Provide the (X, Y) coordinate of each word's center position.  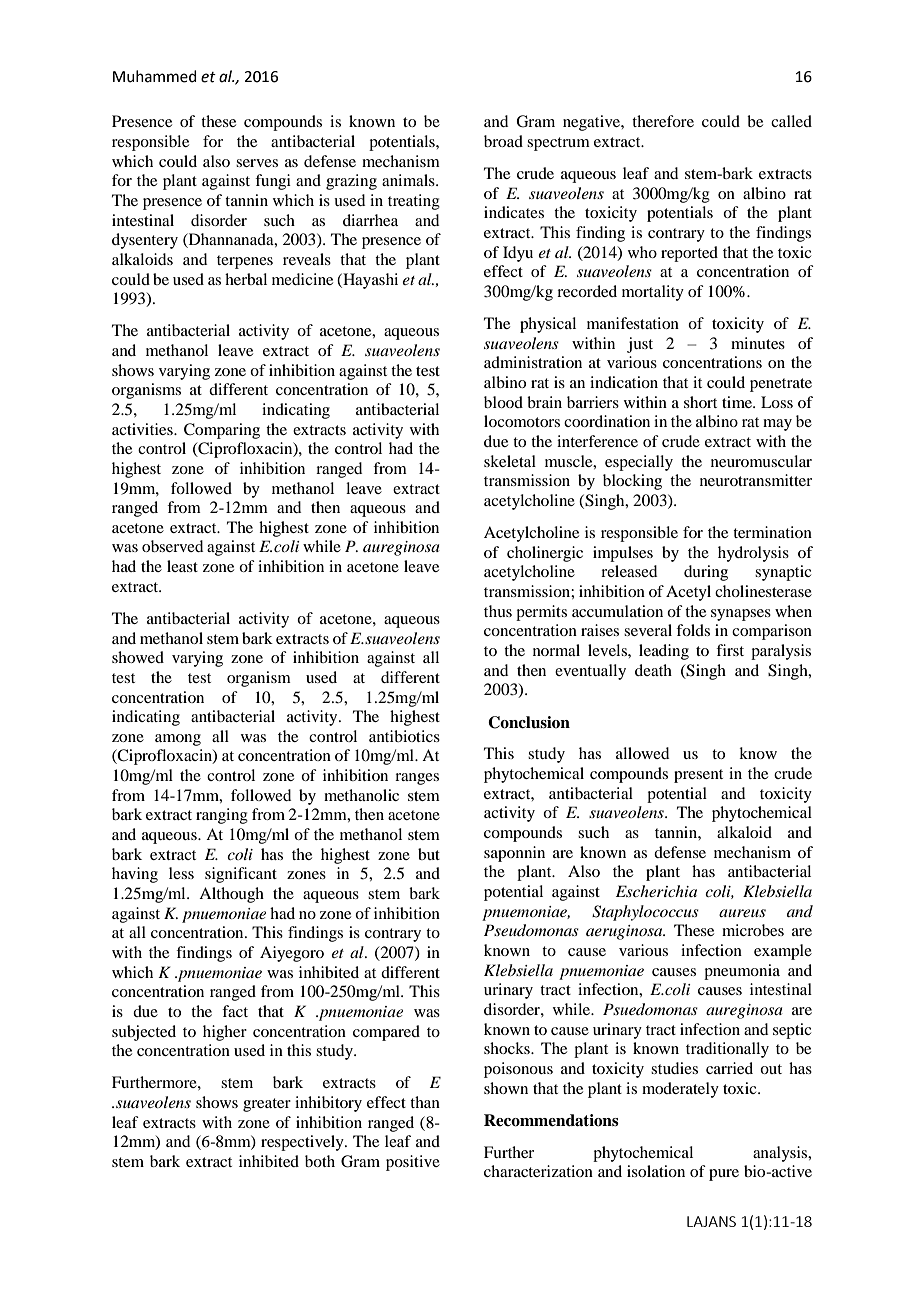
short (700, 402)
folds (693, 630)
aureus (742, 913)
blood (503, 402)
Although (231, 895)
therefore (663, 121)
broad (503, 141)
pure (724, 1175)
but (429, 854)
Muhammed (155, 76)
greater (267, 1105)
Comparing (222, 431)
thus (498, 611)
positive (413, 1163)
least (182, 566)
